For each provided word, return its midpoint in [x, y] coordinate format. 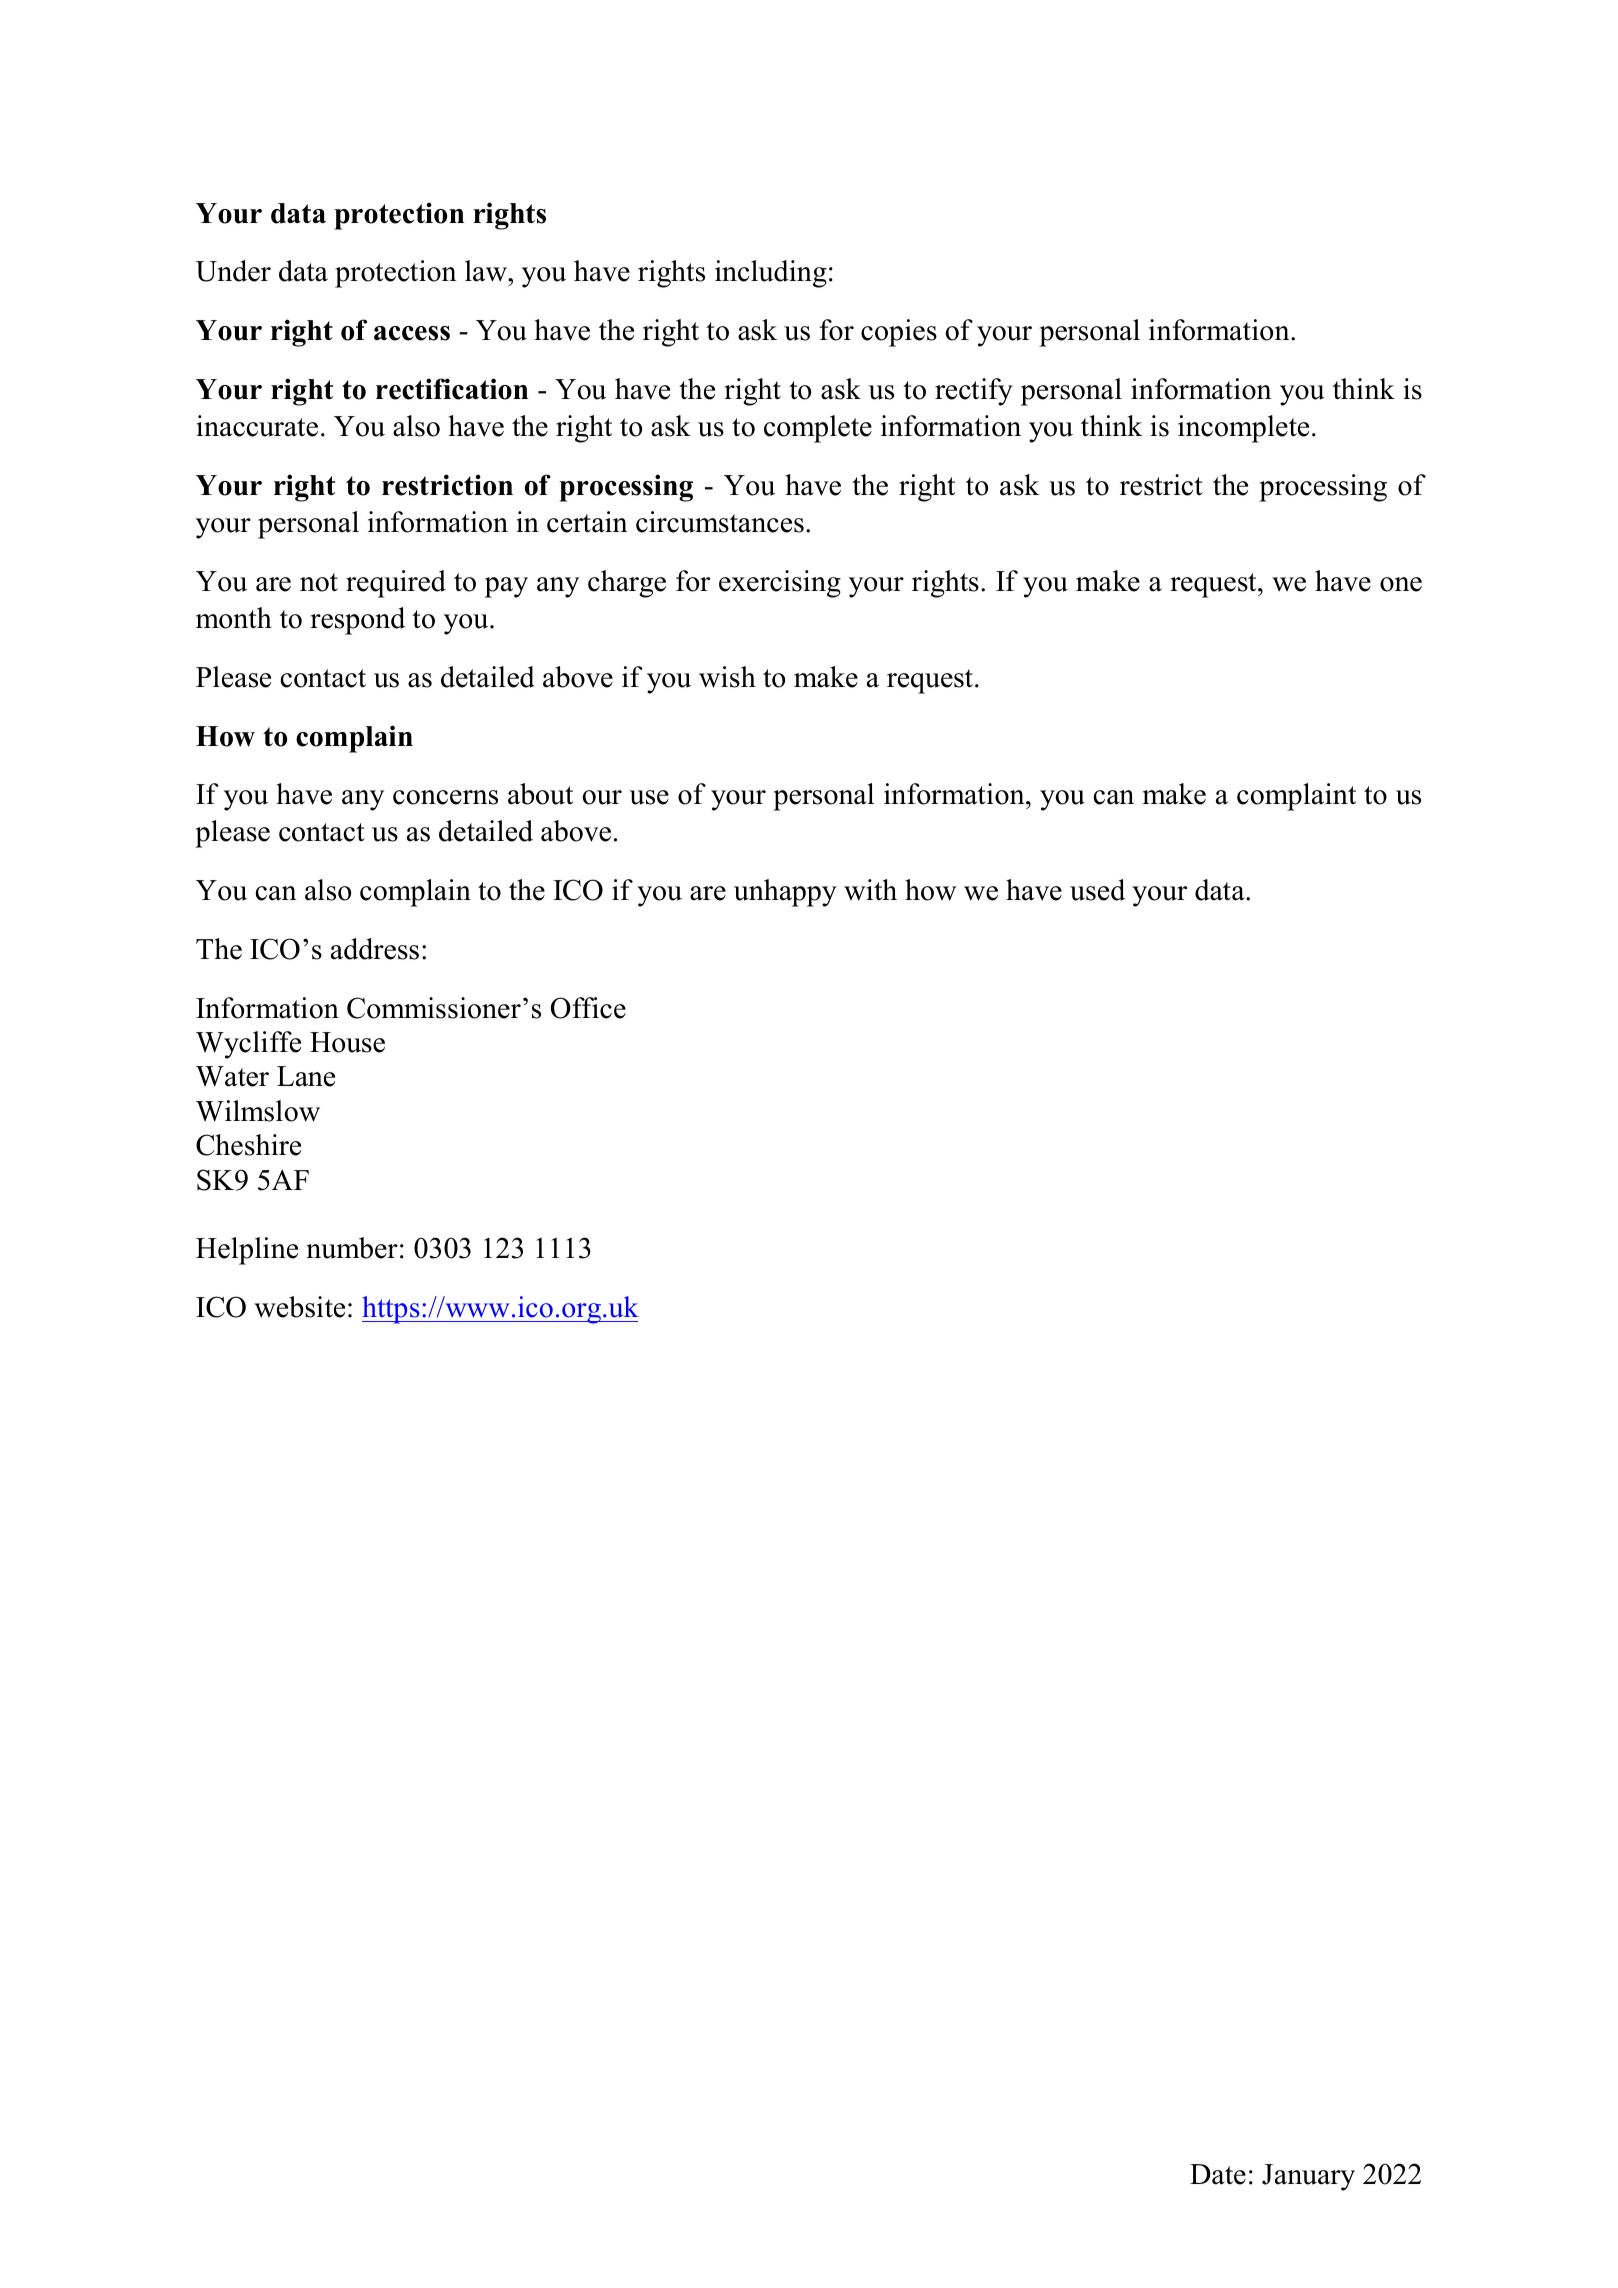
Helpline [247, 1251]
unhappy [785, 893]
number [352, 1248]
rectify [974, 392]
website [299, 1307]
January [1308, 2177]
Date [1218, 2174]
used [1097, 890]
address [375, 949]
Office [588, 1008]
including [771, 274]
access [412, 333]
